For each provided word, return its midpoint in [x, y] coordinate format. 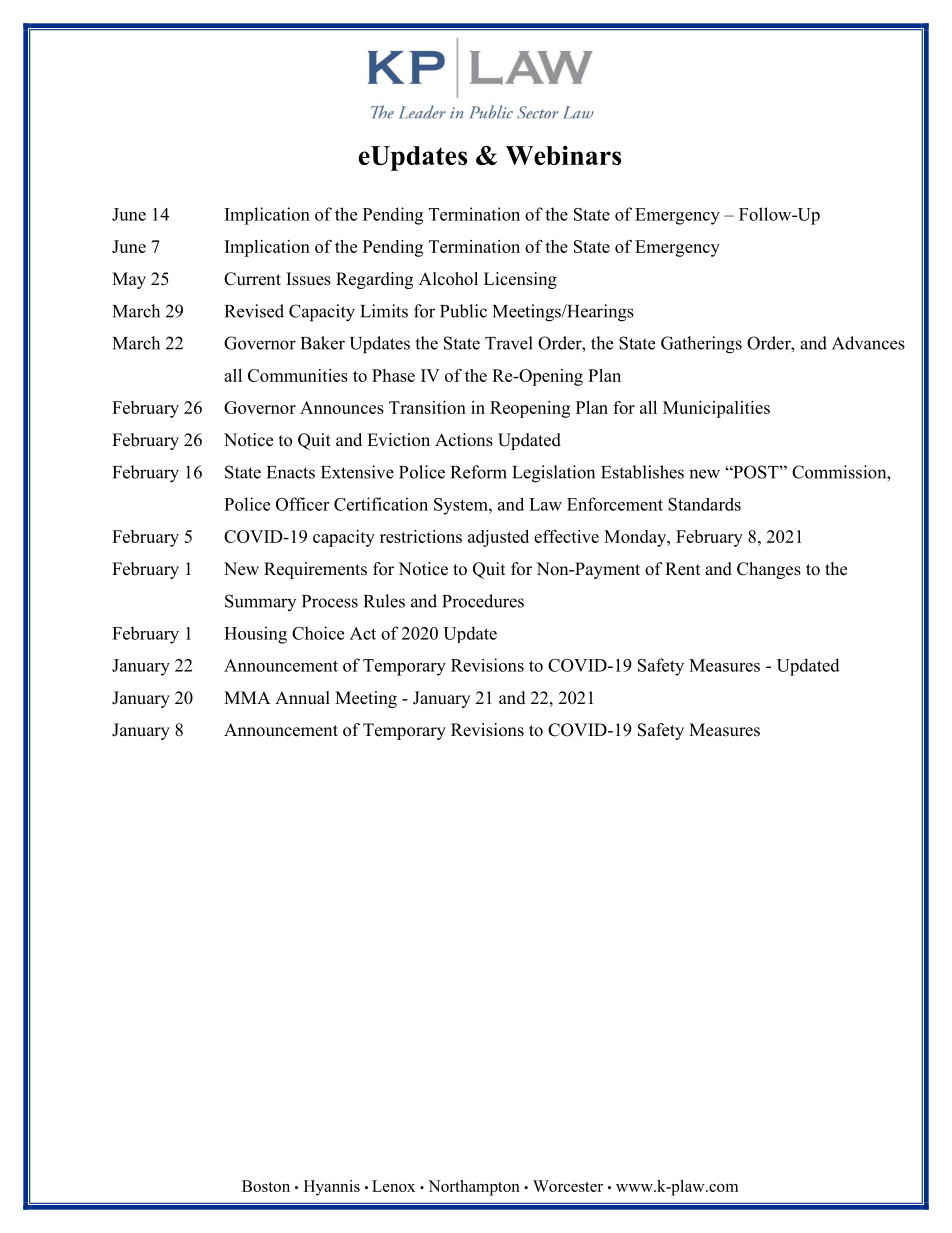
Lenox [393, 1186]
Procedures [483, 601]
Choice [318, 633]
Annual [302, 697]
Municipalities [716, 409]
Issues [308, 279]
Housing [255, 635]
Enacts [291, 472]
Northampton [474, 1188]
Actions [464, 440]
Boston [266, 1186]
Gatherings [701, 345]
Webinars [563, 155]
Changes [769, 570]
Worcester [568, 1186]
